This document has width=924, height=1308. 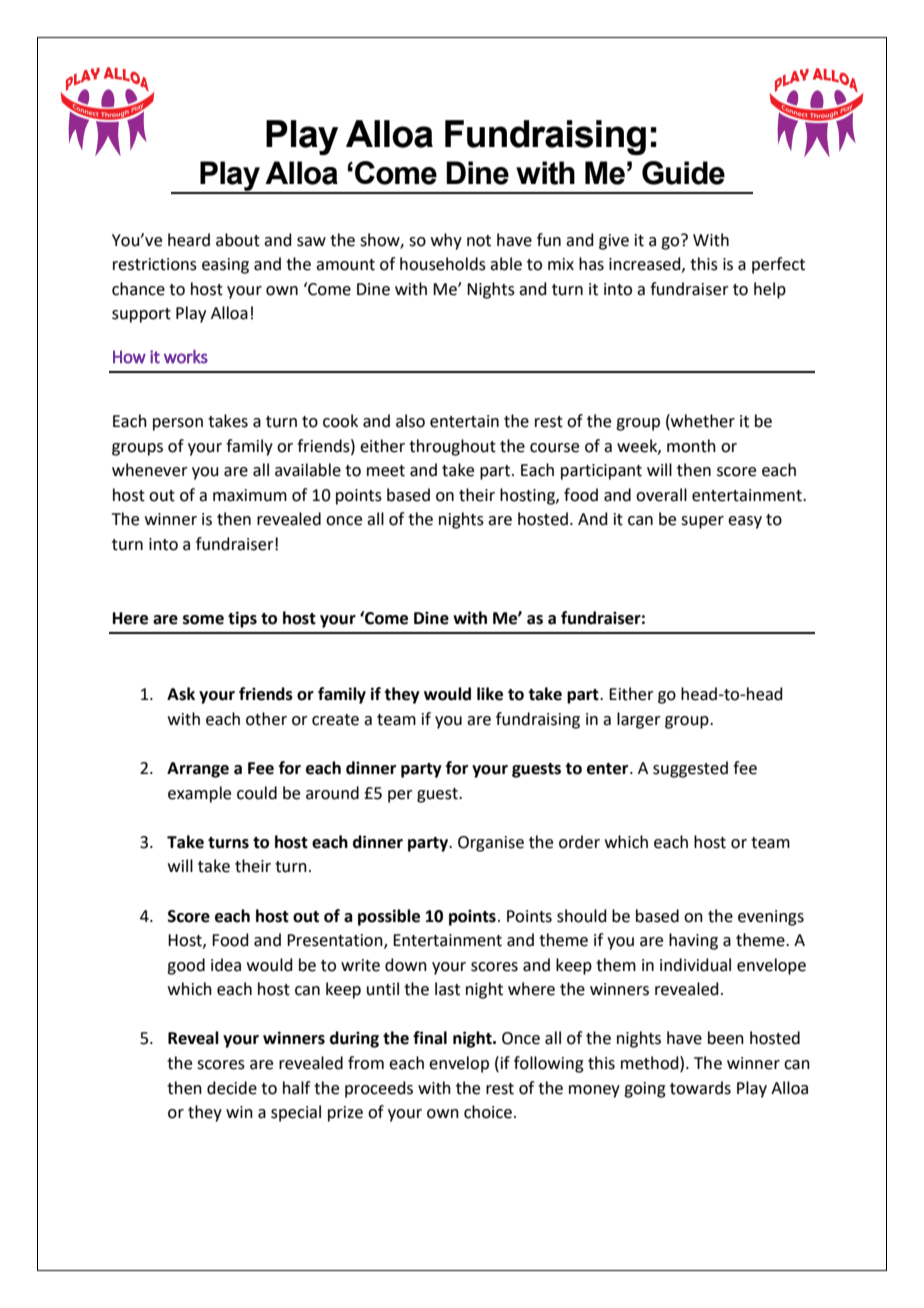 What do you see at coordinates (639, 720) in the document?
I see `larger` at bounding box center [639, 720].
